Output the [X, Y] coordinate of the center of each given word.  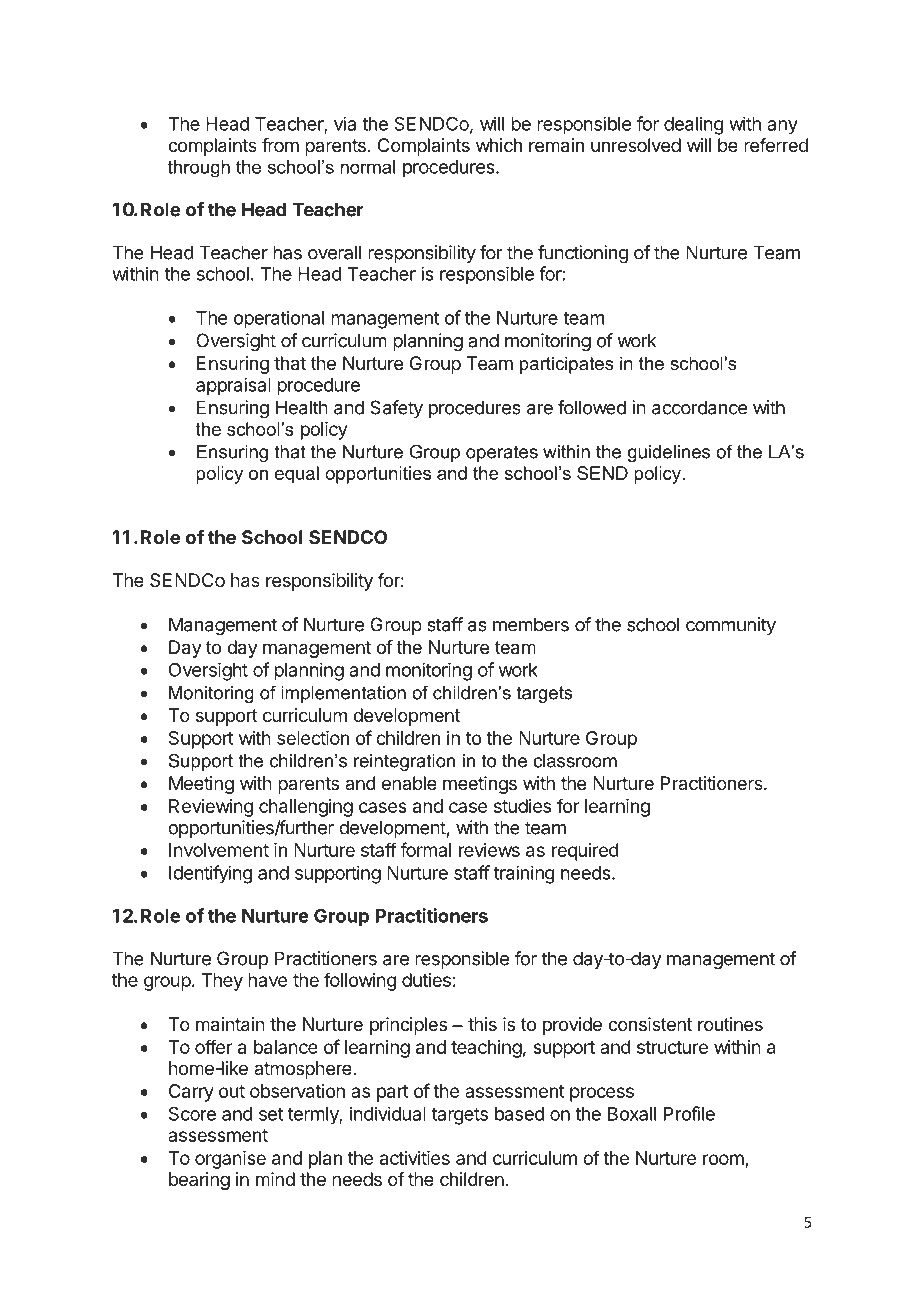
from [280, 145]
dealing [694, 125]
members [531, 624]
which [499, 145]
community [731, 626]
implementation [343, 694]
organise [230, 1160]
